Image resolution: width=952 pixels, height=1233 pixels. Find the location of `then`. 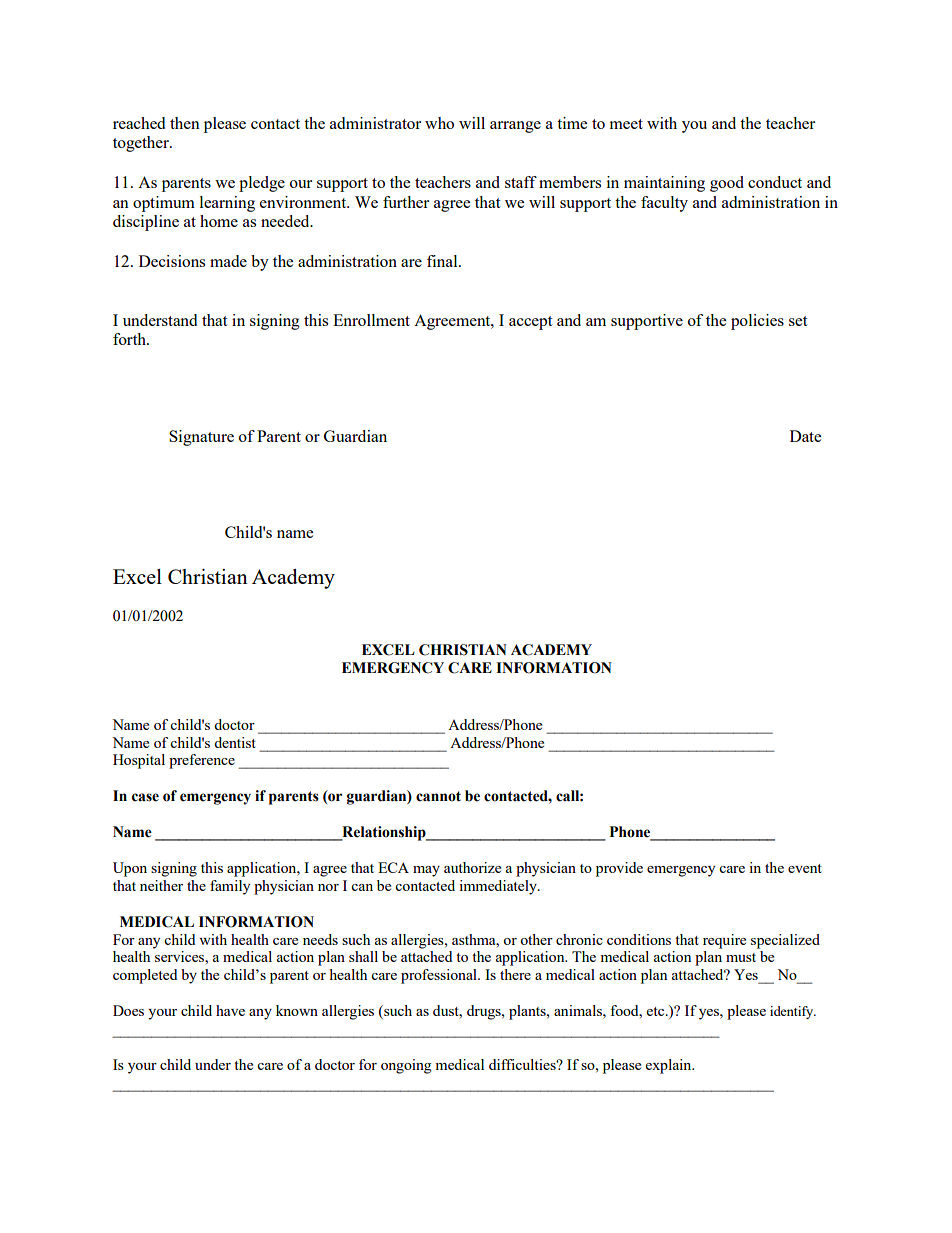

then is located at coordinates (185, 123).
